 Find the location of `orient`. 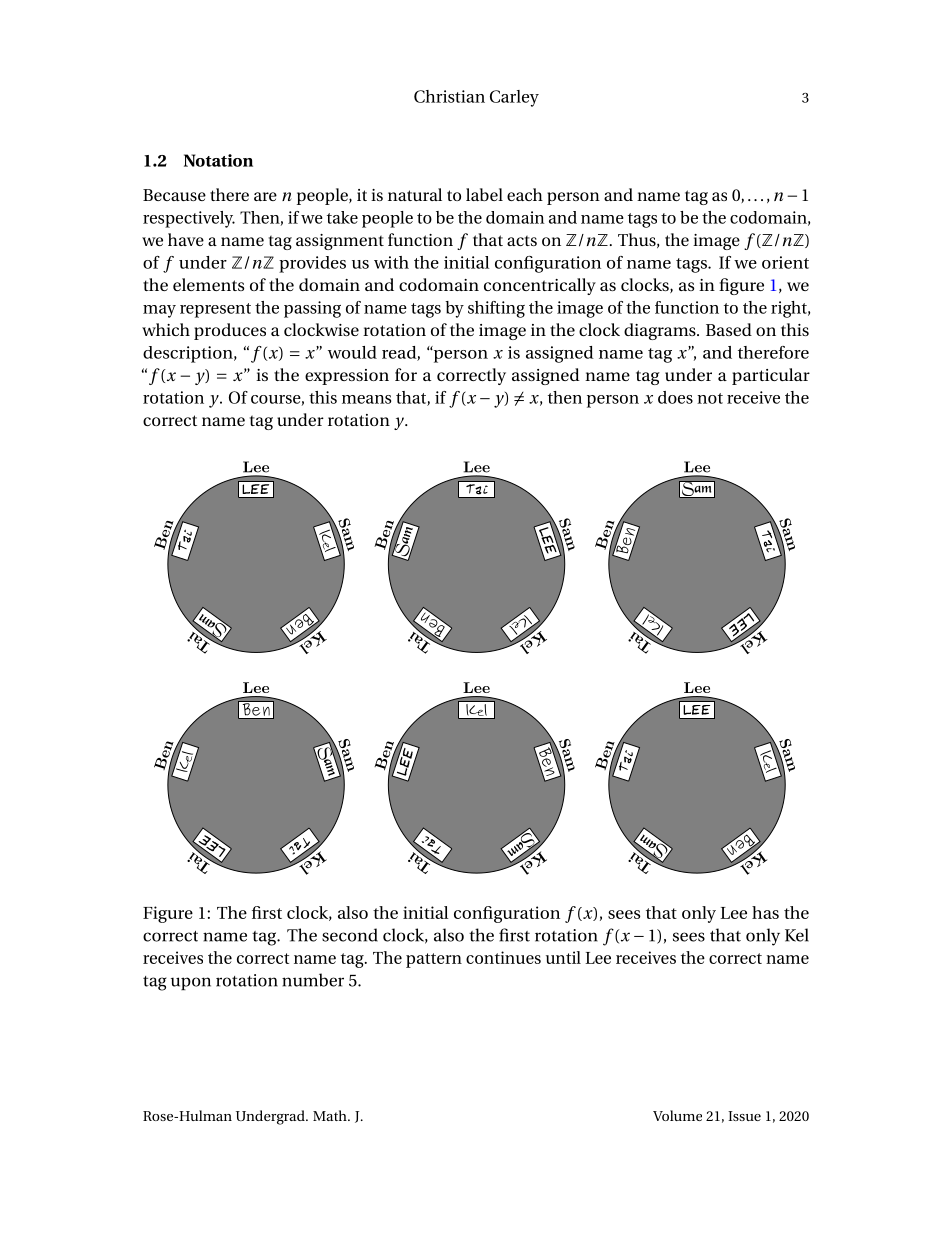

orient is located at coordinates (785, 262).
